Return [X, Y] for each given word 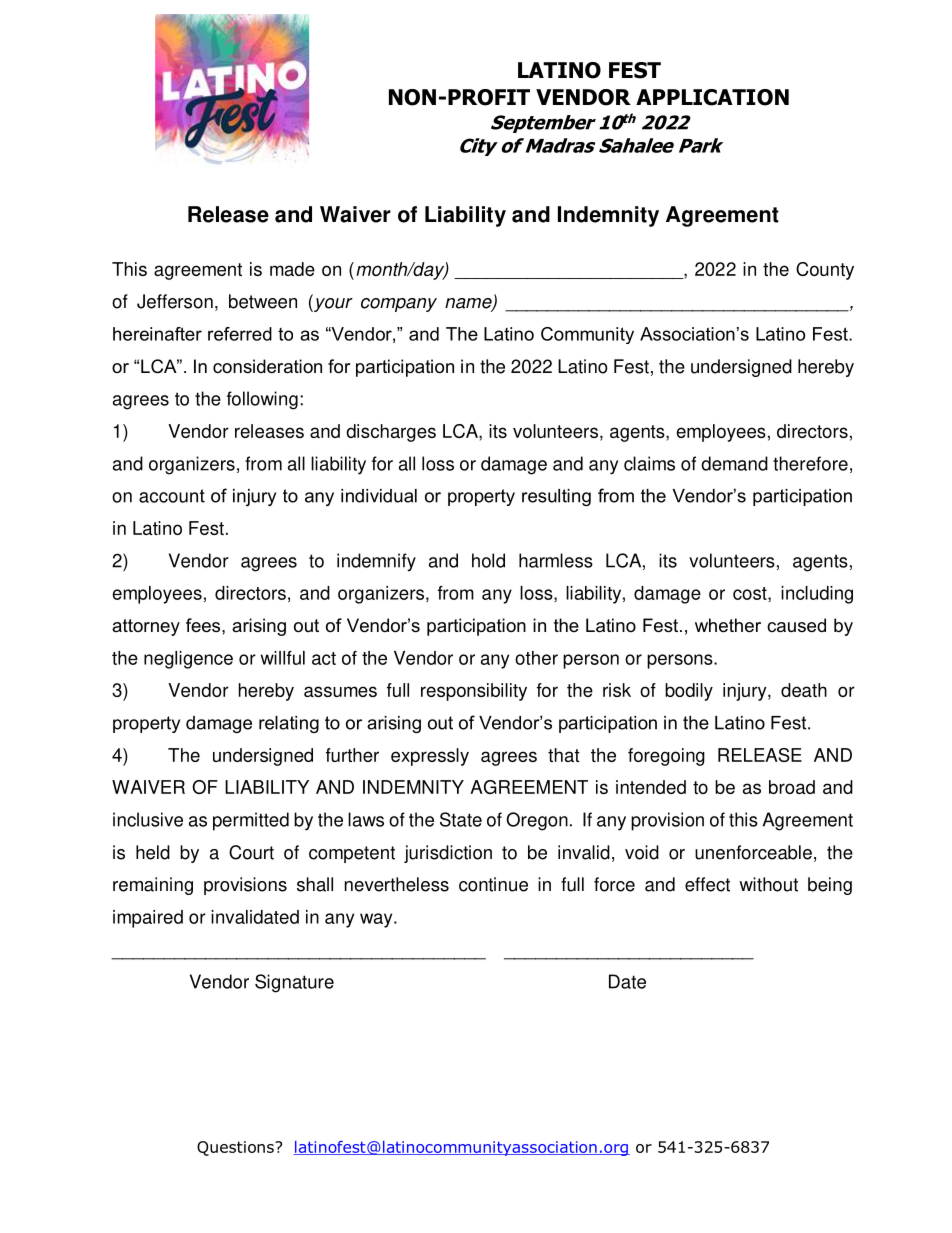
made [292, 269]
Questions [236, 1148]
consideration [267, 366]
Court [251, 852]
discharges [391, 433]
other [536, 658]
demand [734, 463]
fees [204, 625]
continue [493, 884]
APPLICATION [712, 97]
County [825, 271]
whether [728, 625]
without [768, 884]
